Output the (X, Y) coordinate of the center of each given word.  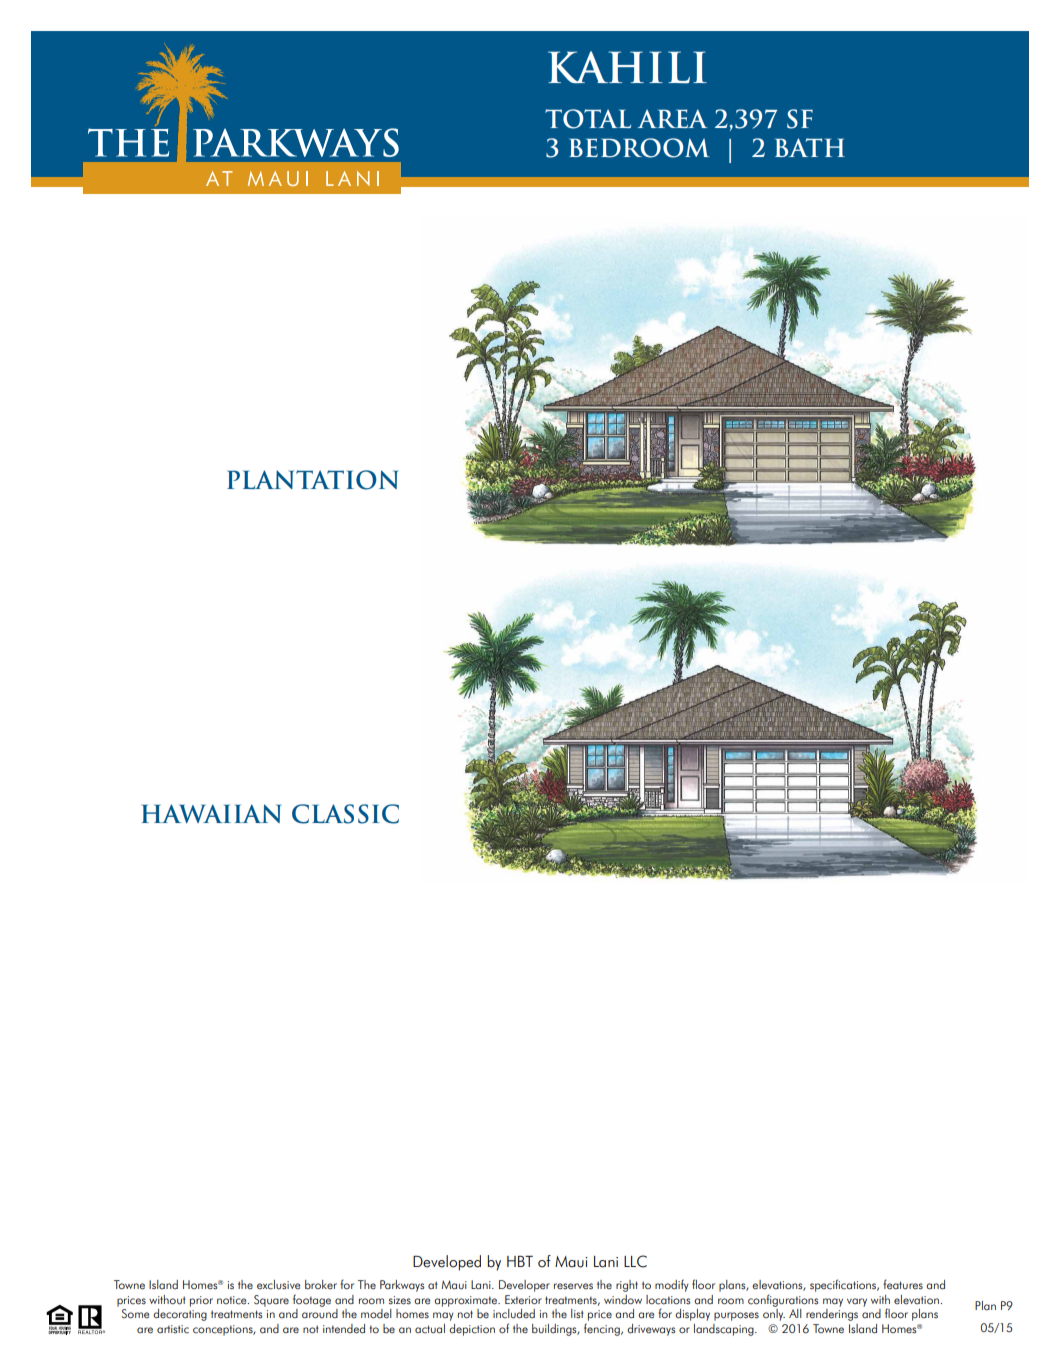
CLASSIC (345, 814)
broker (321, 1285)
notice (233, 1300)
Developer (524, 1286)
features (903, 1284)
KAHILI (627, 67)
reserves (573, 1286)
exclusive (278, 1285)
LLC (635, 1261)
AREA (672, 118)
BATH (810, 147)
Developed (447, 1263)
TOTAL (588, 119)
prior (201, 1301)
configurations (783, 1300)
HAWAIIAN (211, 813)
